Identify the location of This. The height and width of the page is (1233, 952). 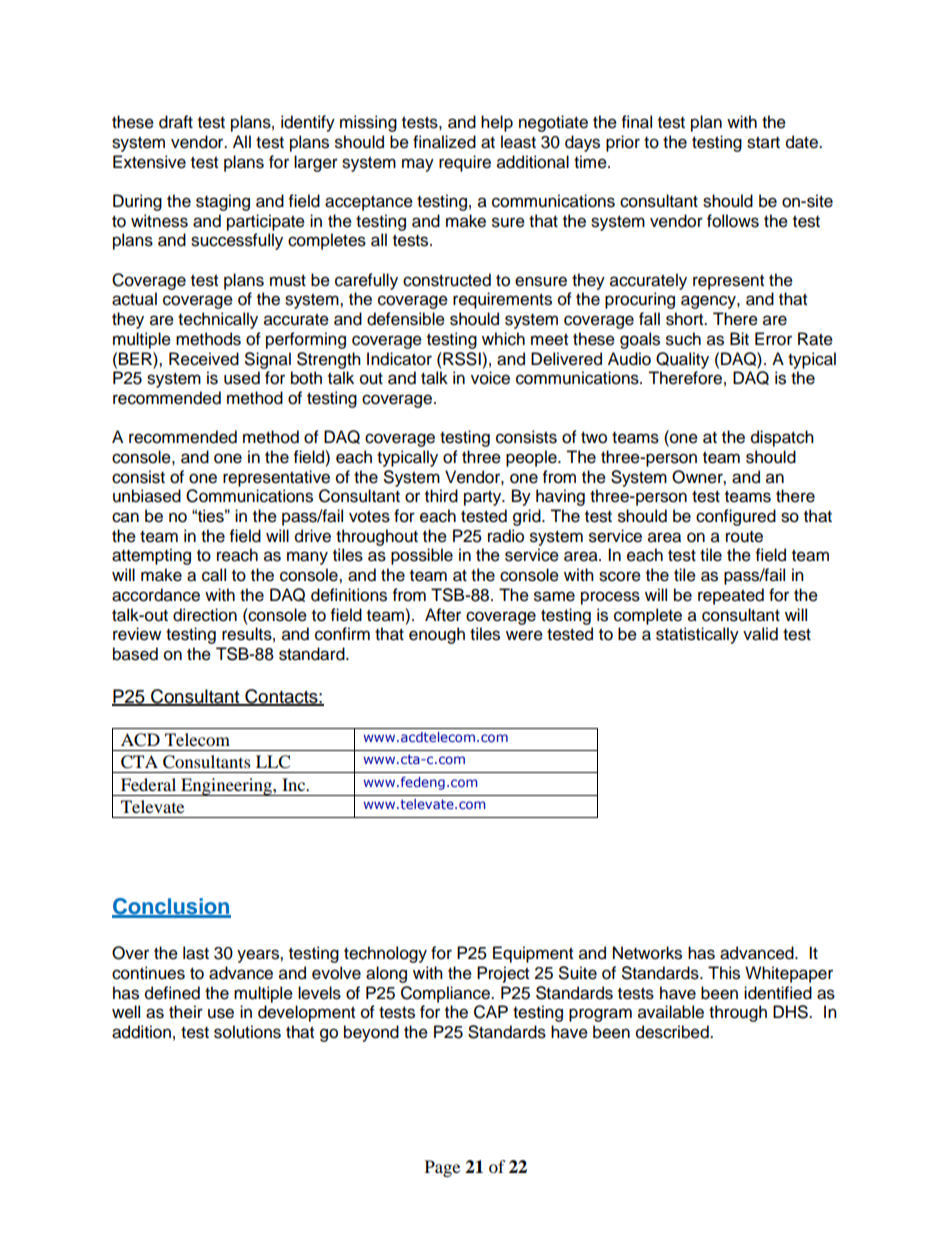
(724, 973).
